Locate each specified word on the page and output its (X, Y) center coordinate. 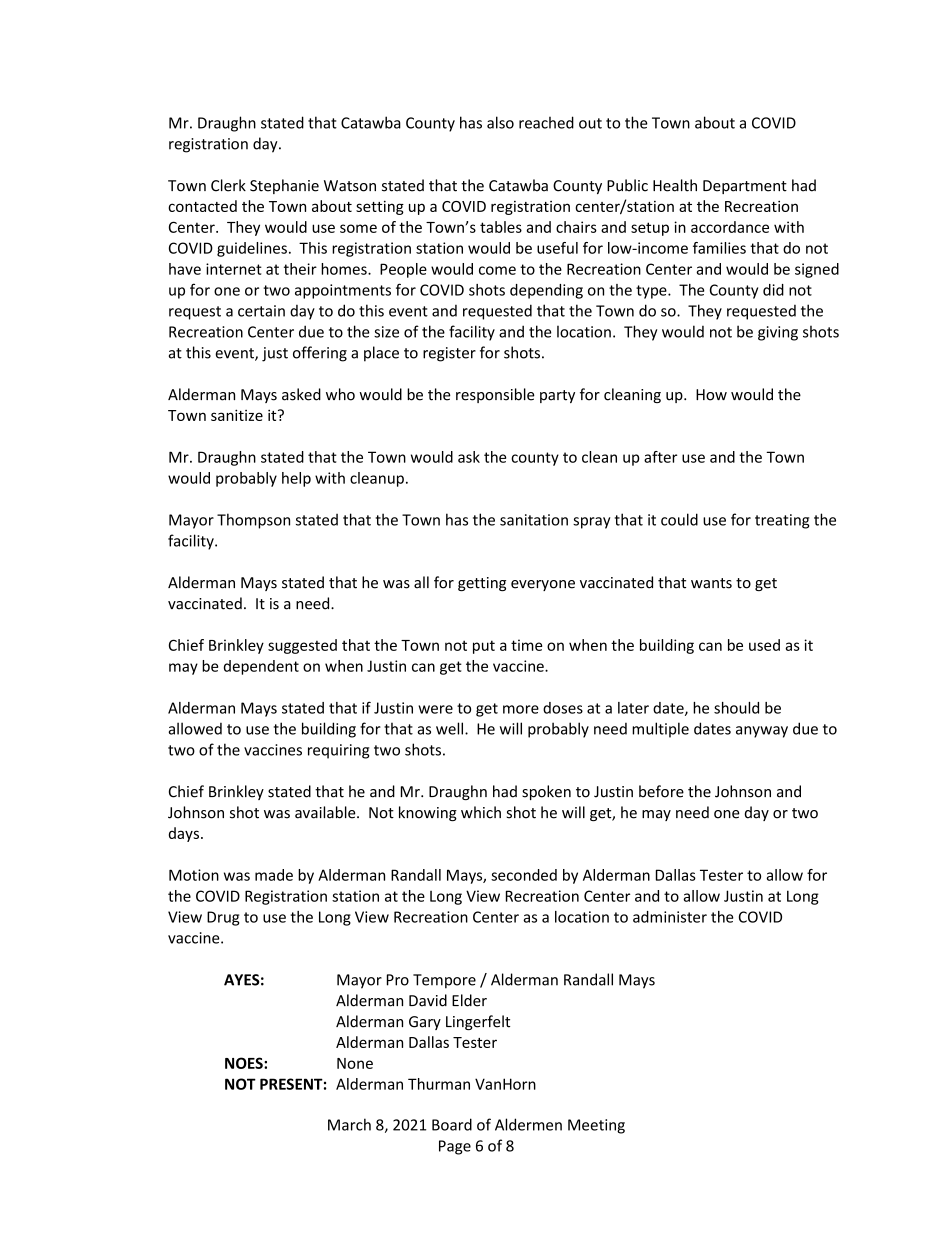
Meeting (596, 1126)
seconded (524, 875)
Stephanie (284, 186)
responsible (495, 395)
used (764, 645)
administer (670, 917)
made (274, 875)
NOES (245, 1063)
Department (745, 187)
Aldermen (528, 1124)
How (711, 395)
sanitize (237, 415)
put (484, 647)
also (500, 122)
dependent (261, 667)
